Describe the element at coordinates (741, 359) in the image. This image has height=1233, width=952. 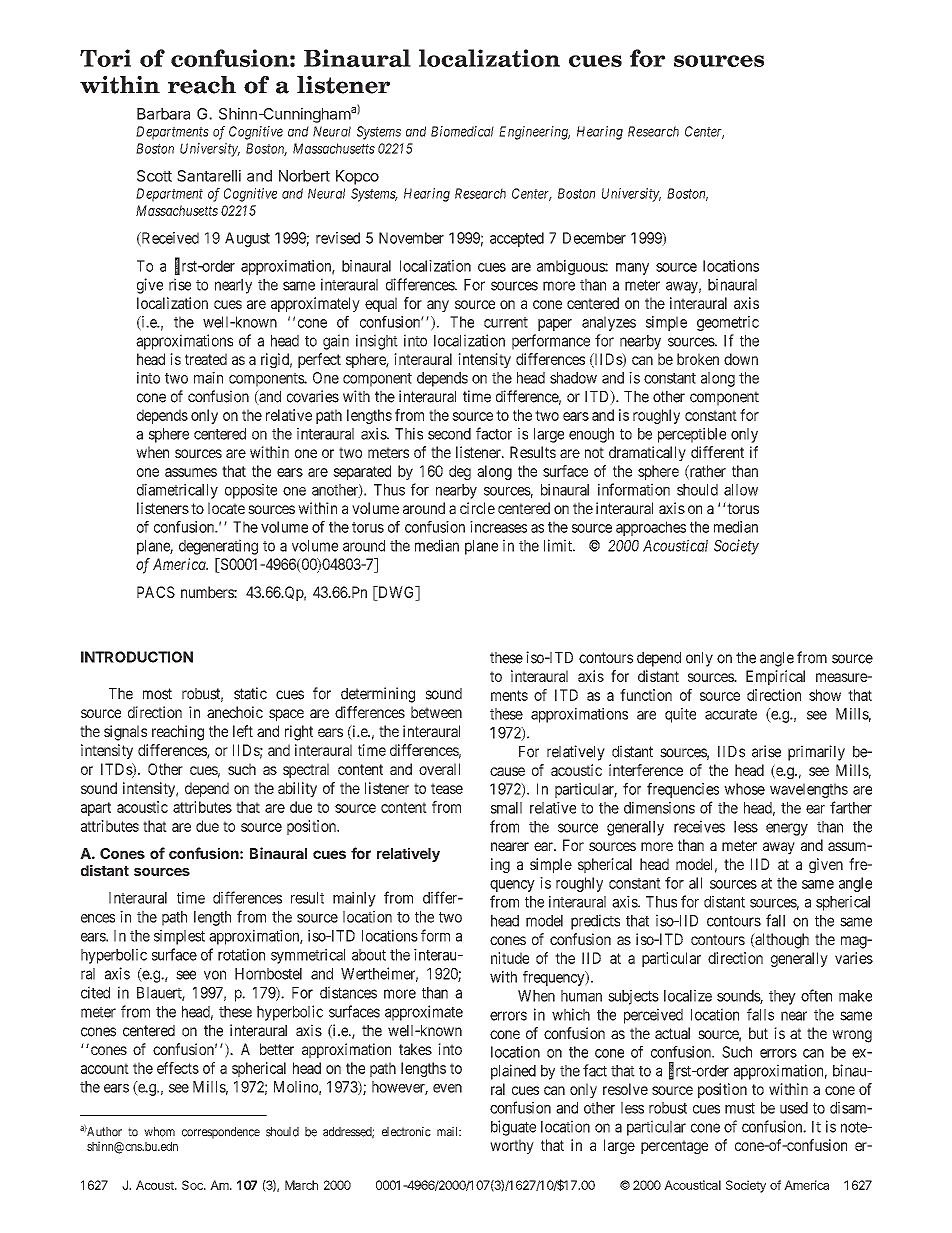
I see `down` at that location.
